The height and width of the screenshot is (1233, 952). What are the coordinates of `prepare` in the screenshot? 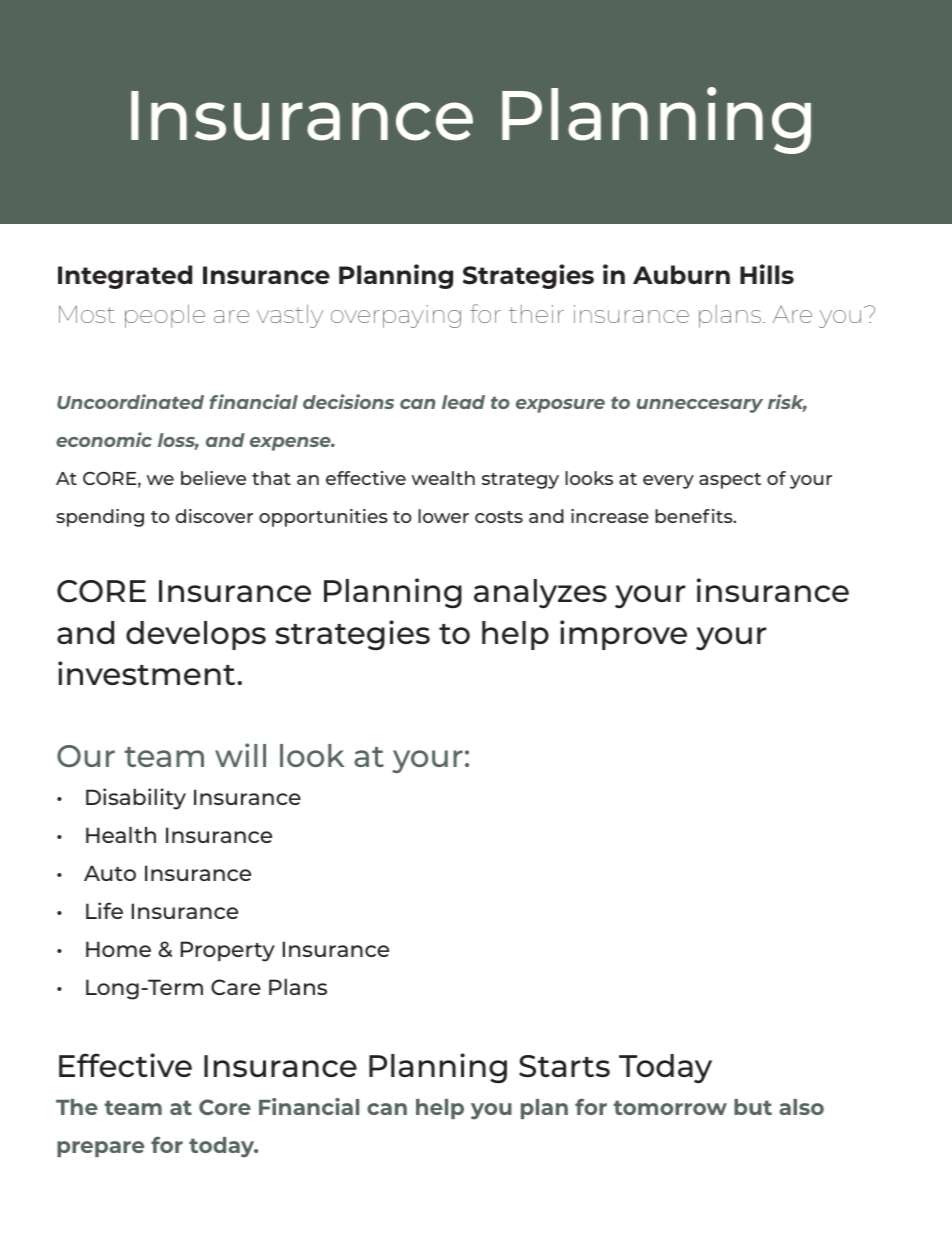 It's located at (100, 1149).
